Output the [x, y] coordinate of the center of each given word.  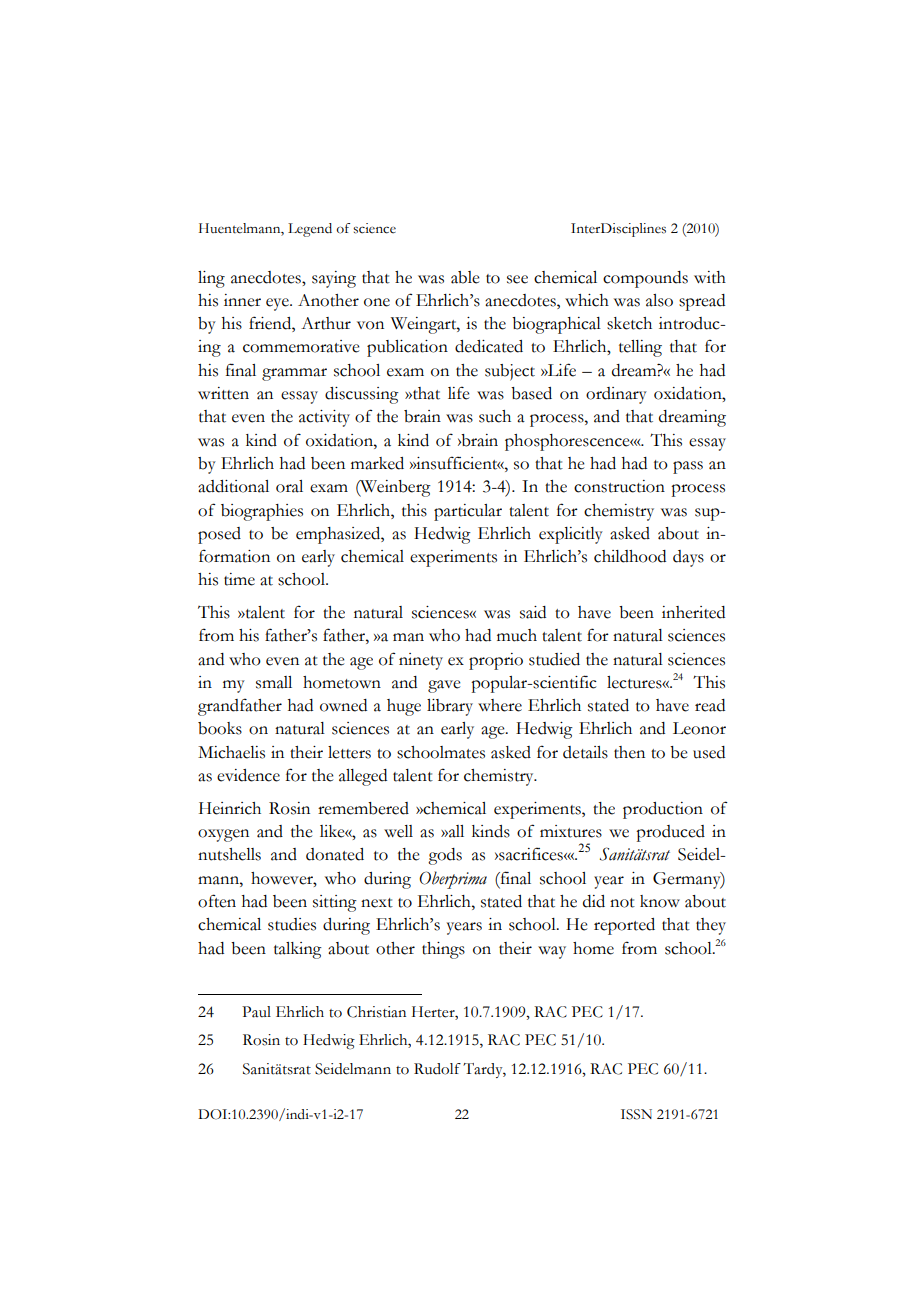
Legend [310, 230]
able [465, 277]
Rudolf [437, 1069]
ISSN [636, 1114]
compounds [645, 279]
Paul [256, 1012]
